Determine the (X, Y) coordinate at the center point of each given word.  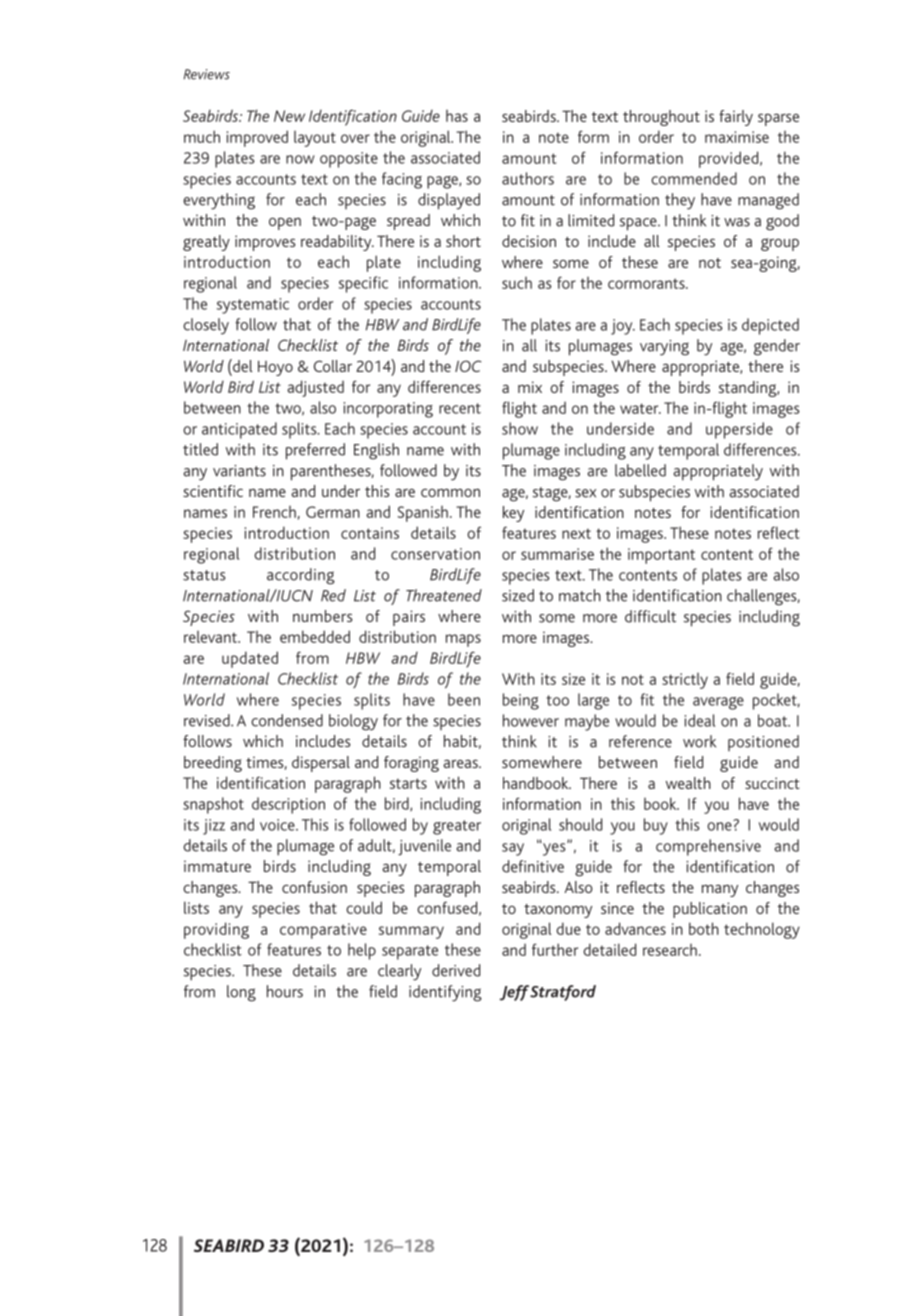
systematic (253, 306)
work (699, 741)
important (661, 556)
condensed (287, 720)
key (513, 514)
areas (461, 763)
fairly (736, 118)
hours (285, 991)
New (289, 116)
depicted (770, 326)
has (457, 116)
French (274, 512)
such (517, 283)
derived (456, 970)
